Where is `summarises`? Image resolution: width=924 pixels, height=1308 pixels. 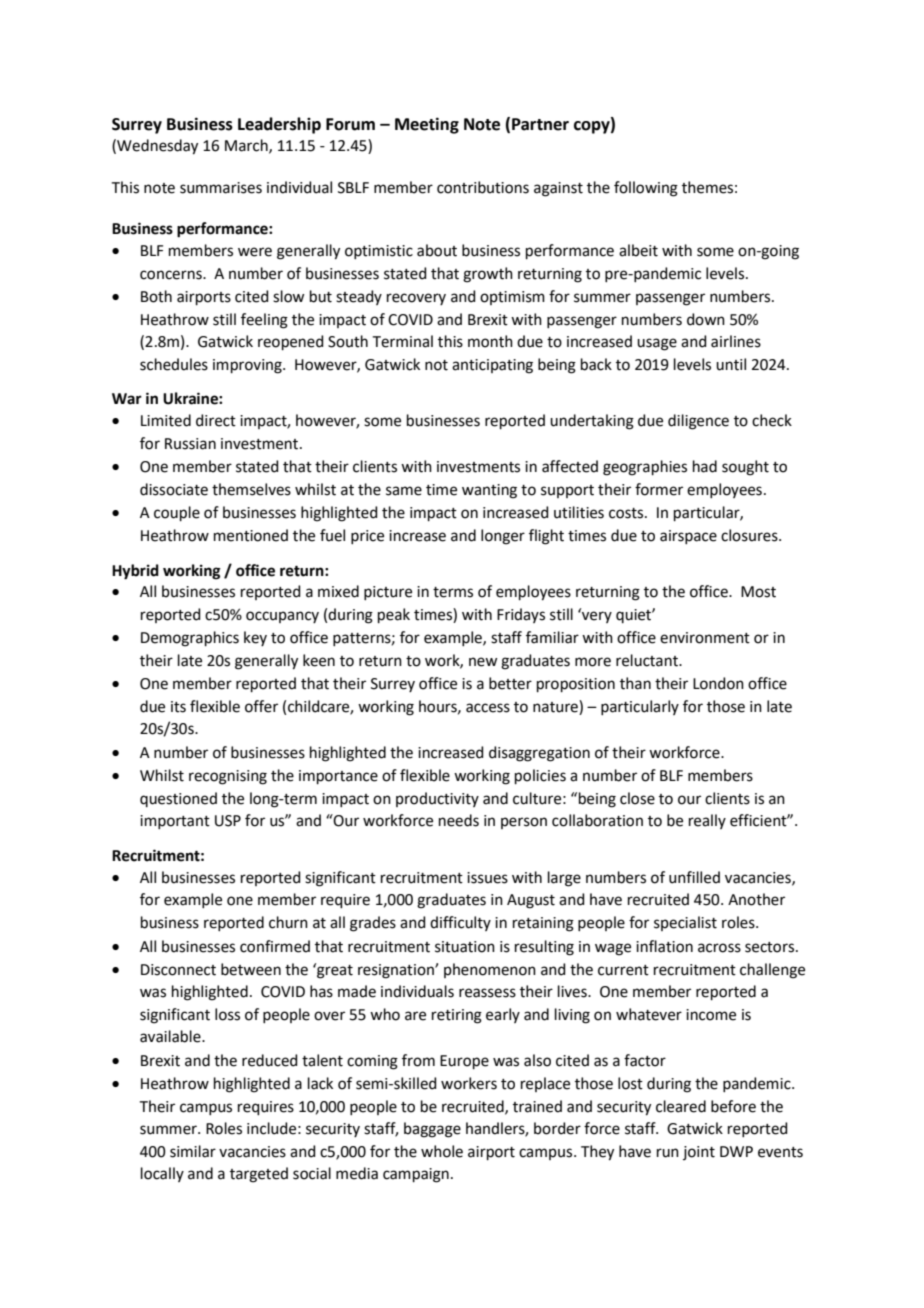 summarises is located at coordinates (221, 188).
